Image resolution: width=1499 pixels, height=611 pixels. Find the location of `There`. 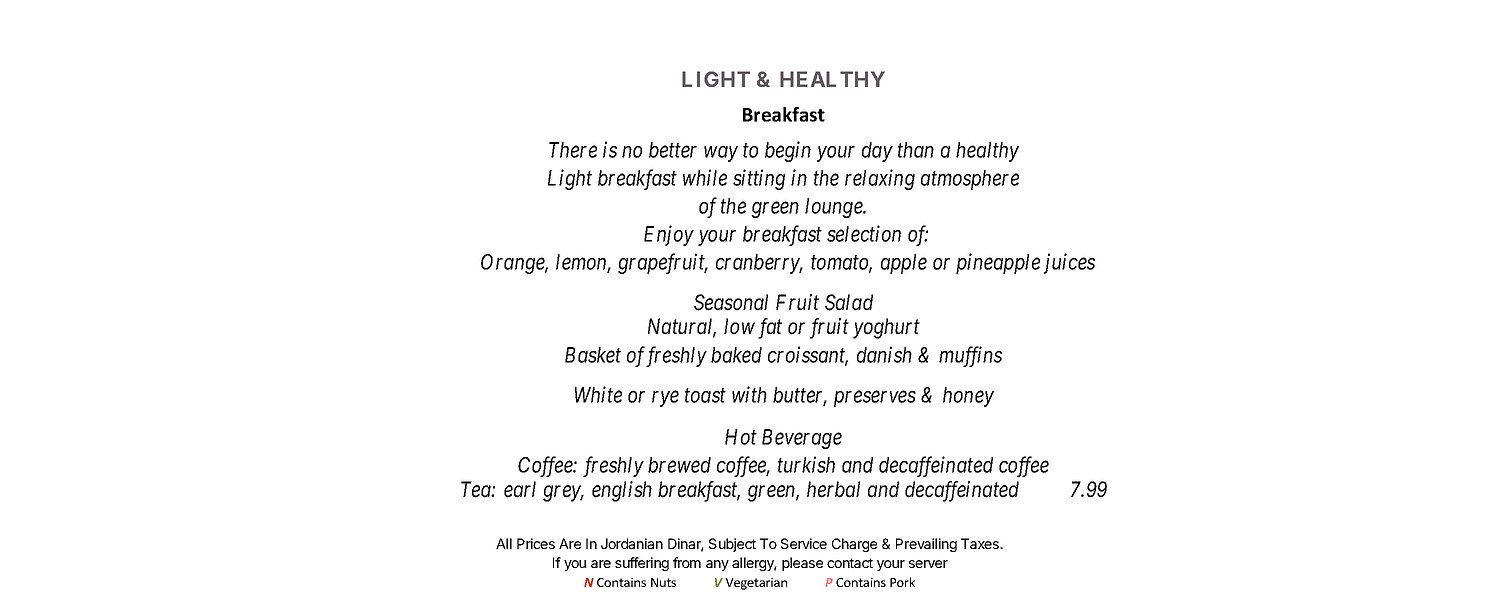

There is located at coordinates (573, 150).
